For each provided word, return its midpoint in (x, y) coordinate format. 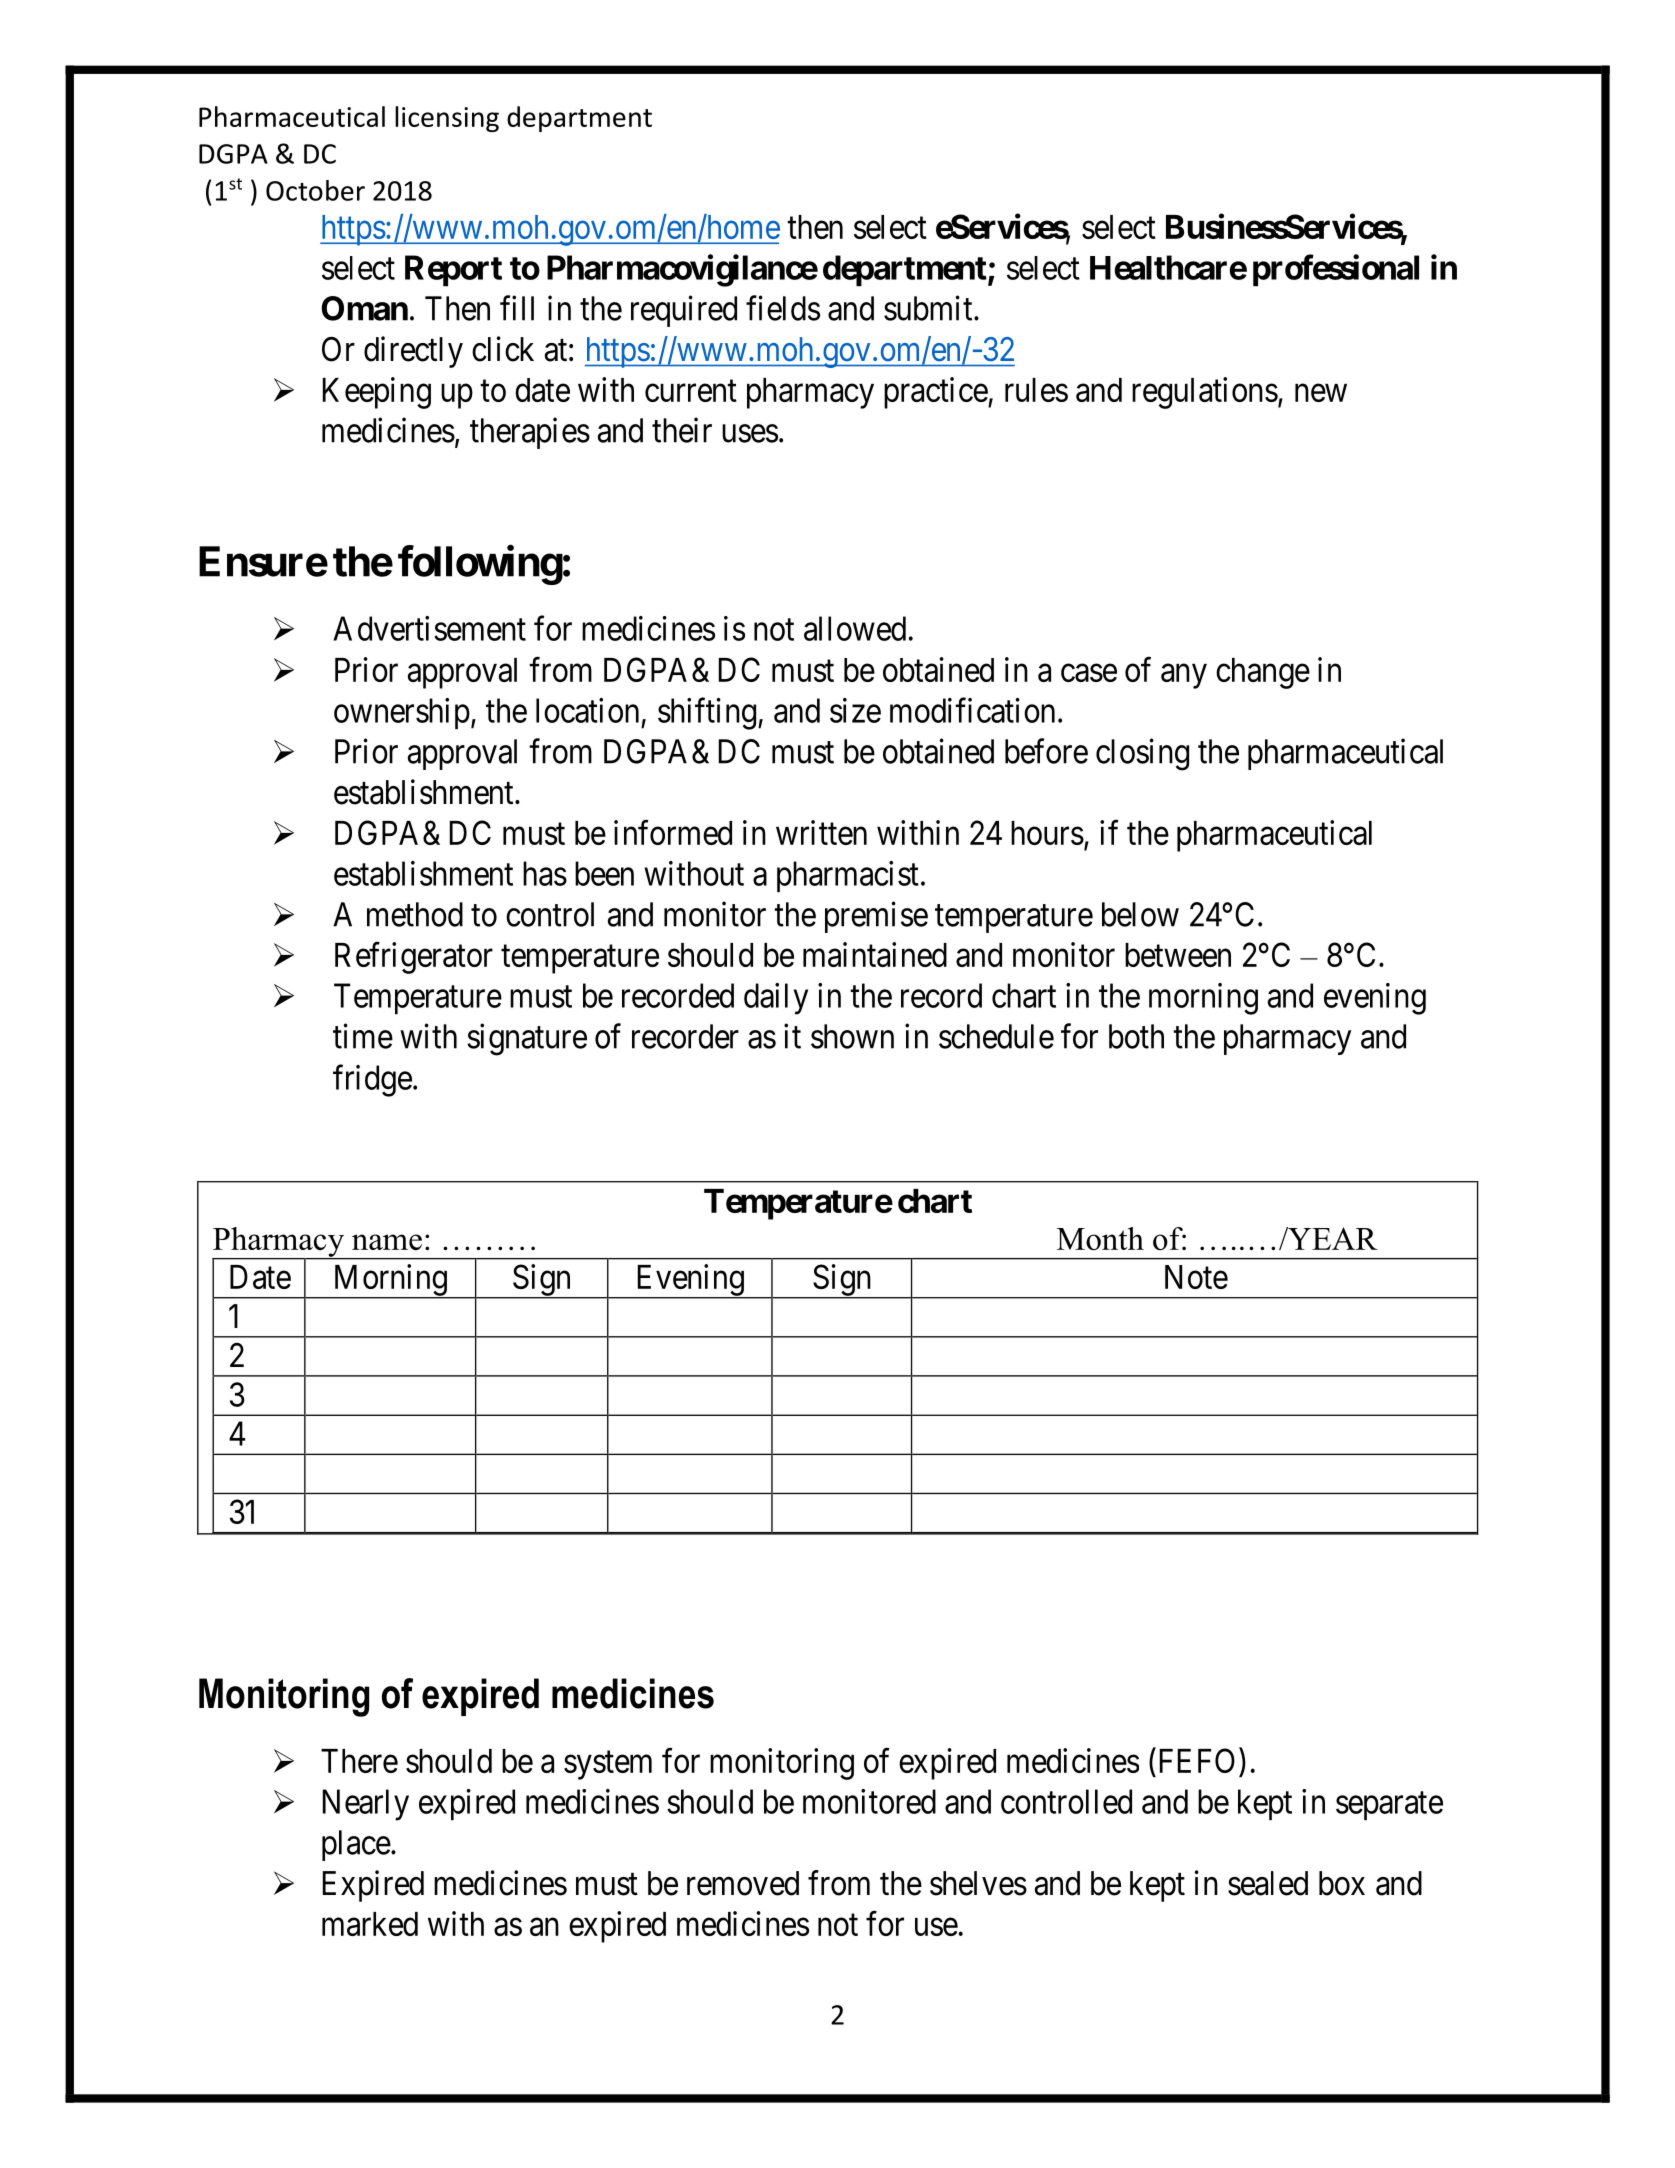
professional (1336, 270)
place (356, 1845)
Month (1100, 1238)
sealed (1268, 1883)
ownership (402, 714)
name (387, 1242)
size (855, 710)
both (1136, 1036)
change (1263, 673)
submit (929, 308)
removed (743, 1883)
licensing (447, 119)
